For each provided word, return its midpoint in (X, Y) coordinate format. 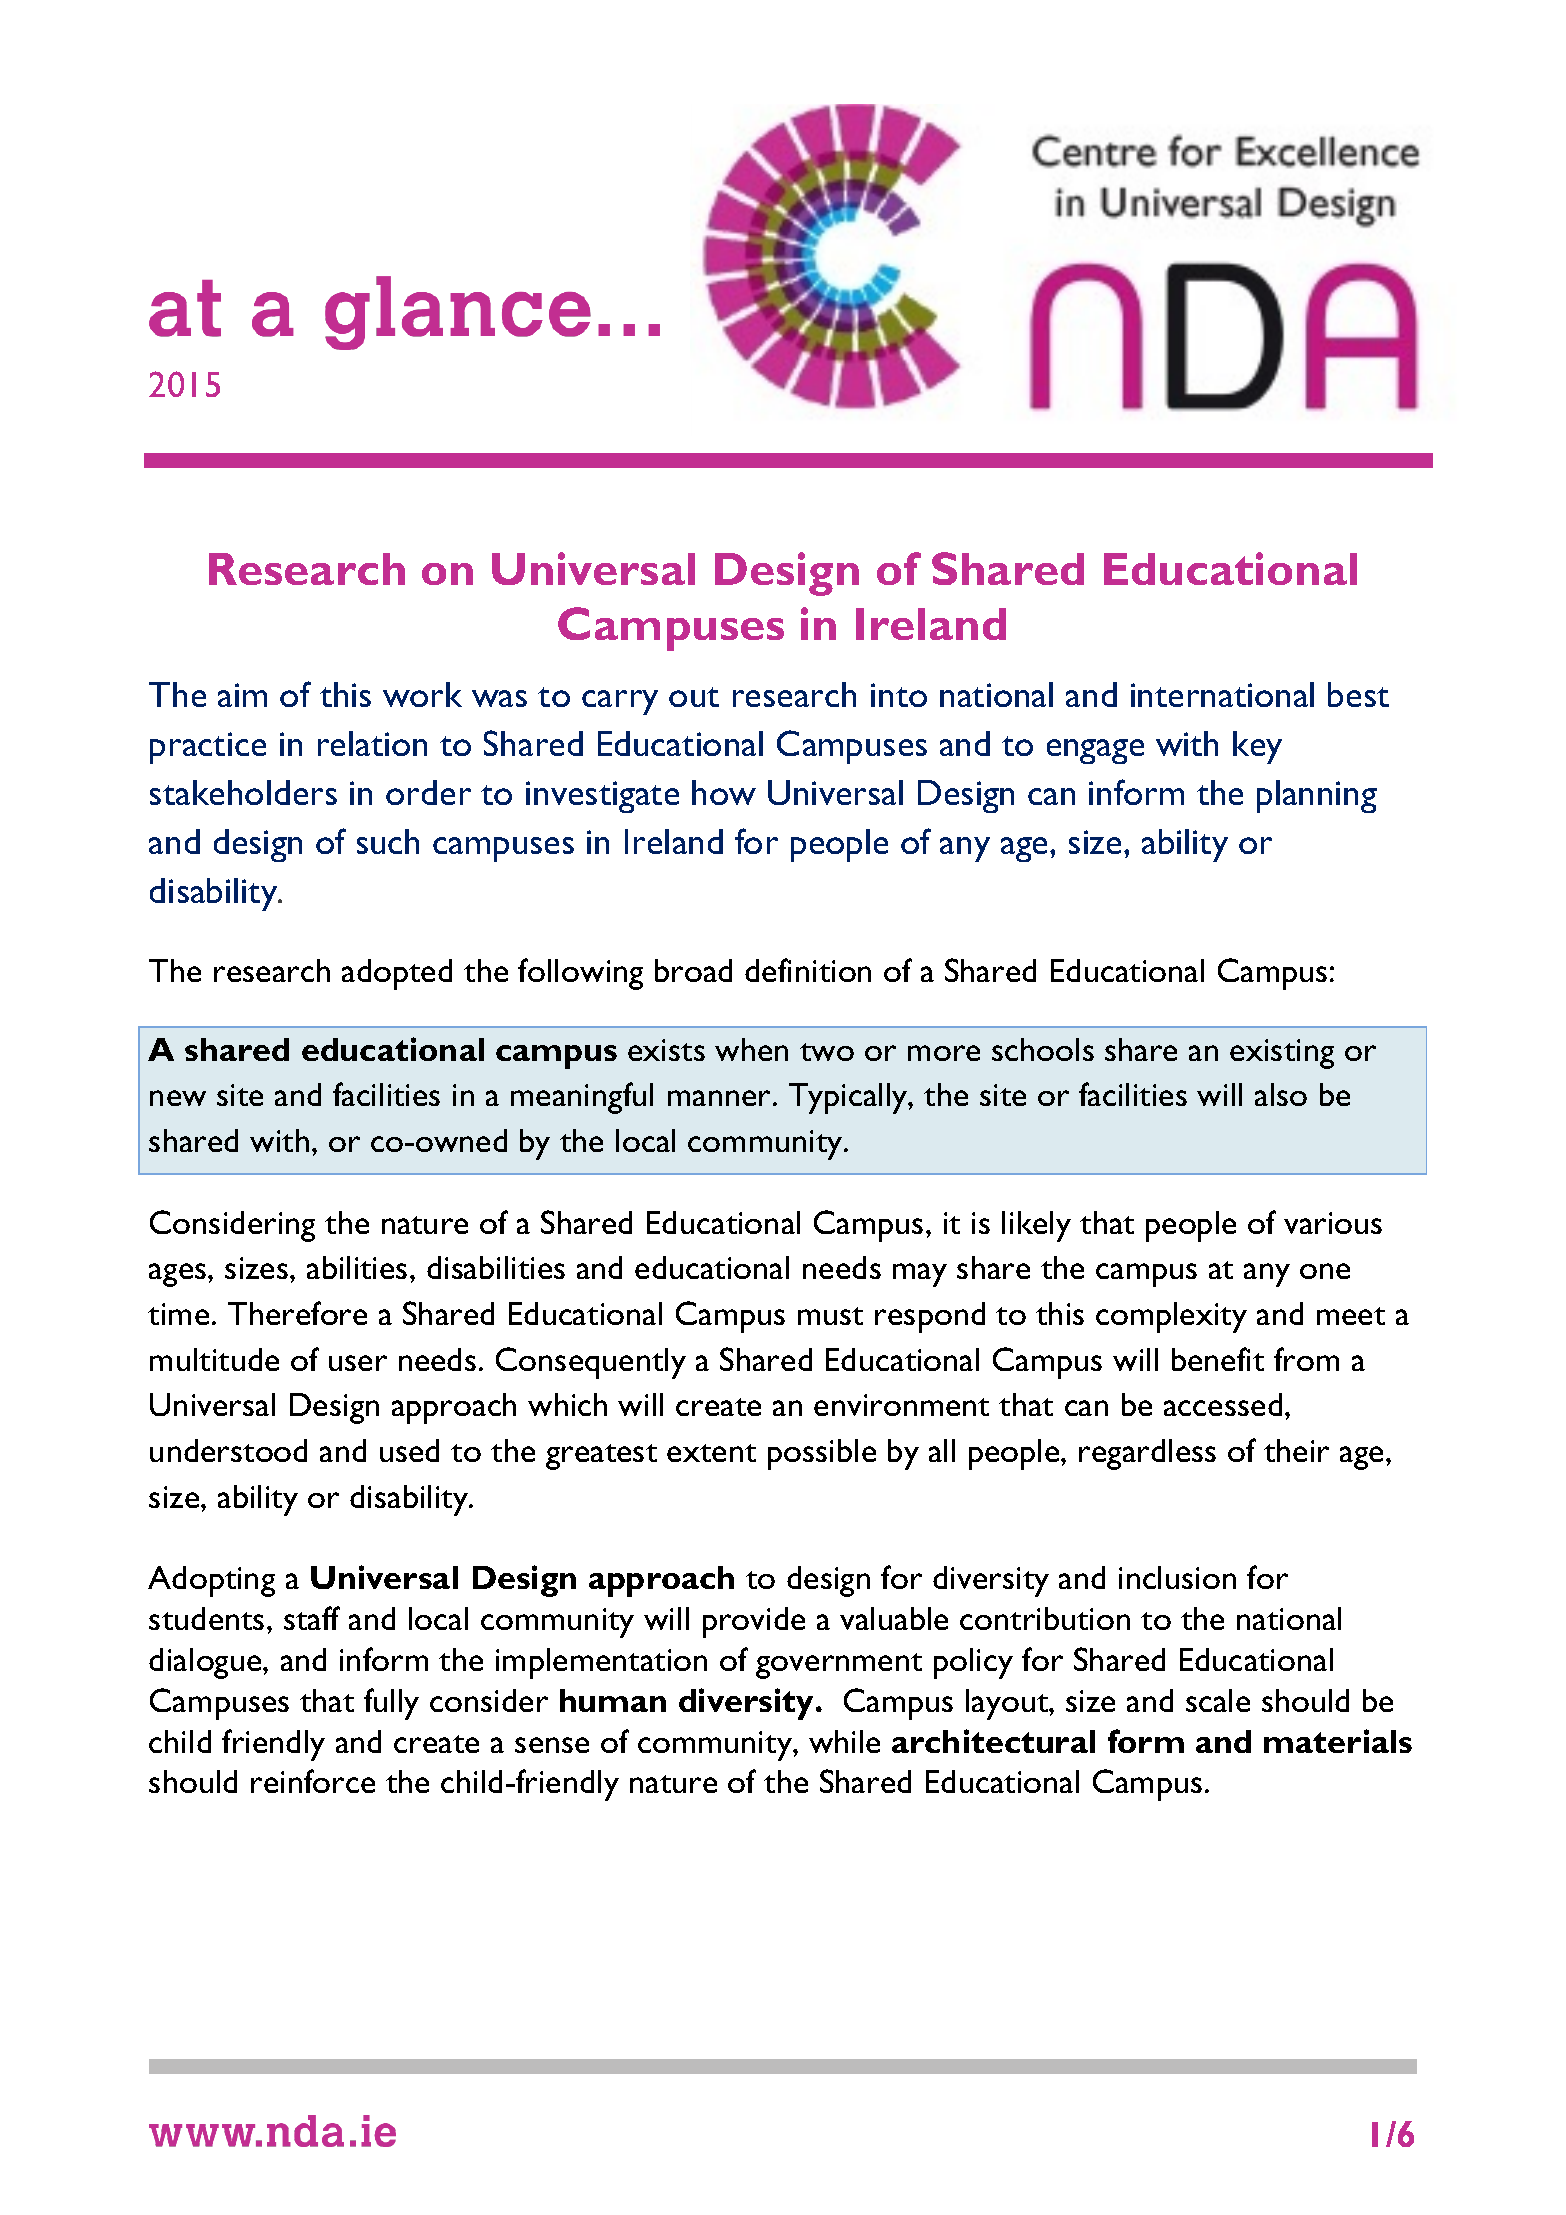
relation (372, 743)
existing (1282, 1054)
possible (822, 1454)
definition (808, 970)
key (1257, 747)
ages (179, 1275)
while (844, 1741)
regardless (1147, 1454)
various (1333, 1223)
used (409, 1450)
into (899, 695)
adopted (397, 974)
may (920, 1275)
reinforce (313, 1781)
